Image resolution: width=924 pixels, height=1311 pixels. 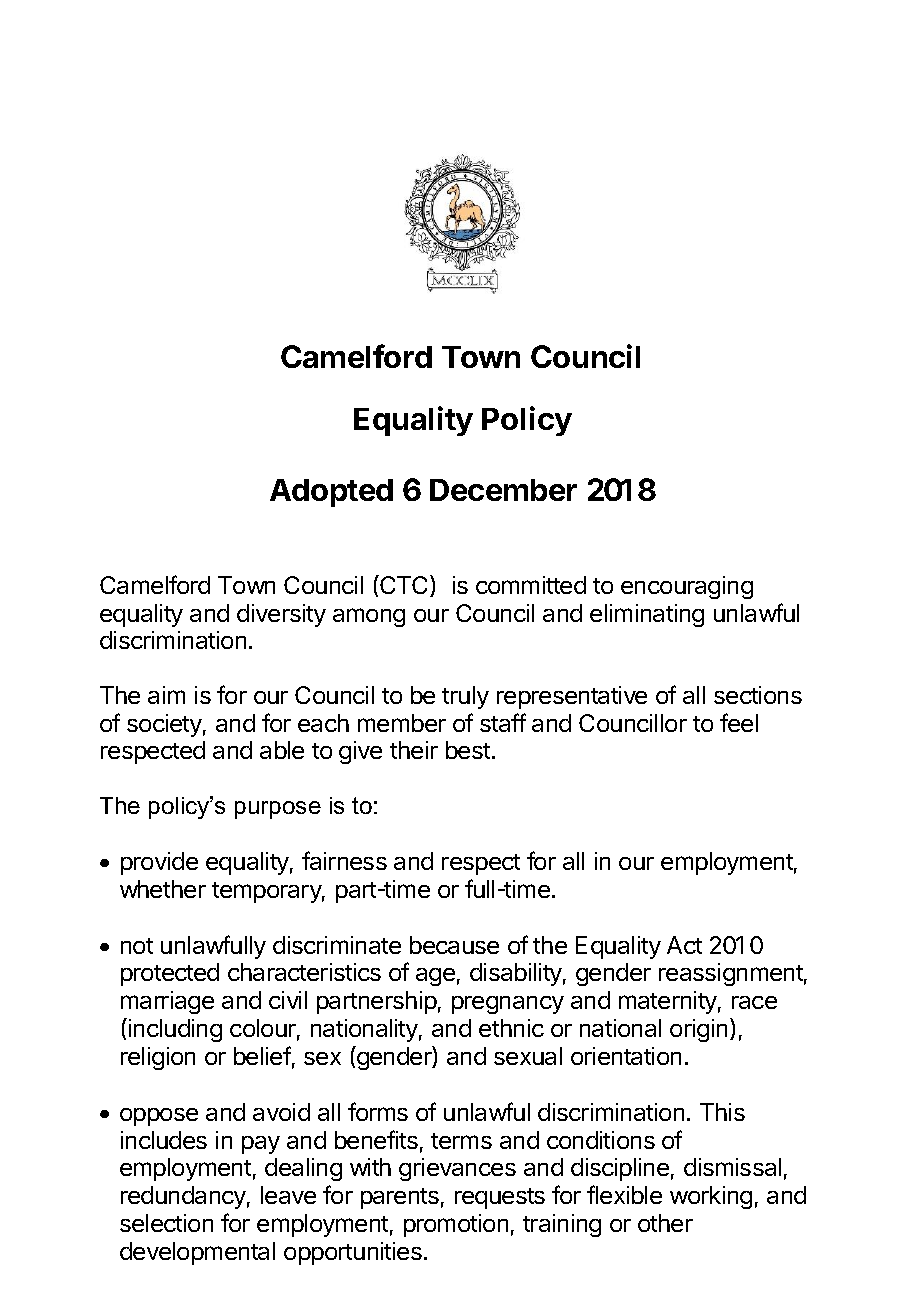 What do you see at coordinates (331, 493) in the document?
I see `Adopted` at bounding box center [331, 493].
